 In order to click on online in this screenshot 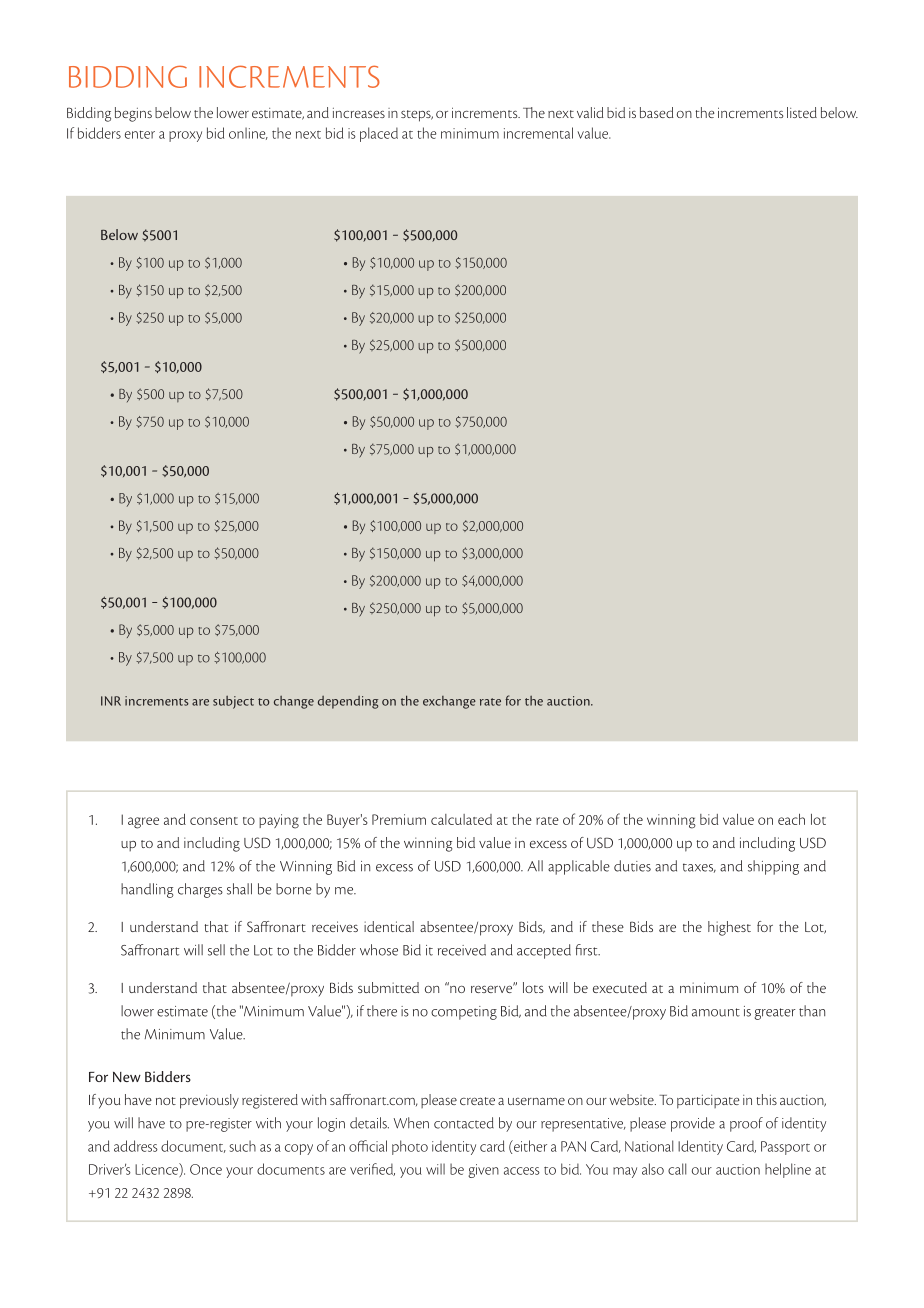, I will do `click(248, 133)`.
